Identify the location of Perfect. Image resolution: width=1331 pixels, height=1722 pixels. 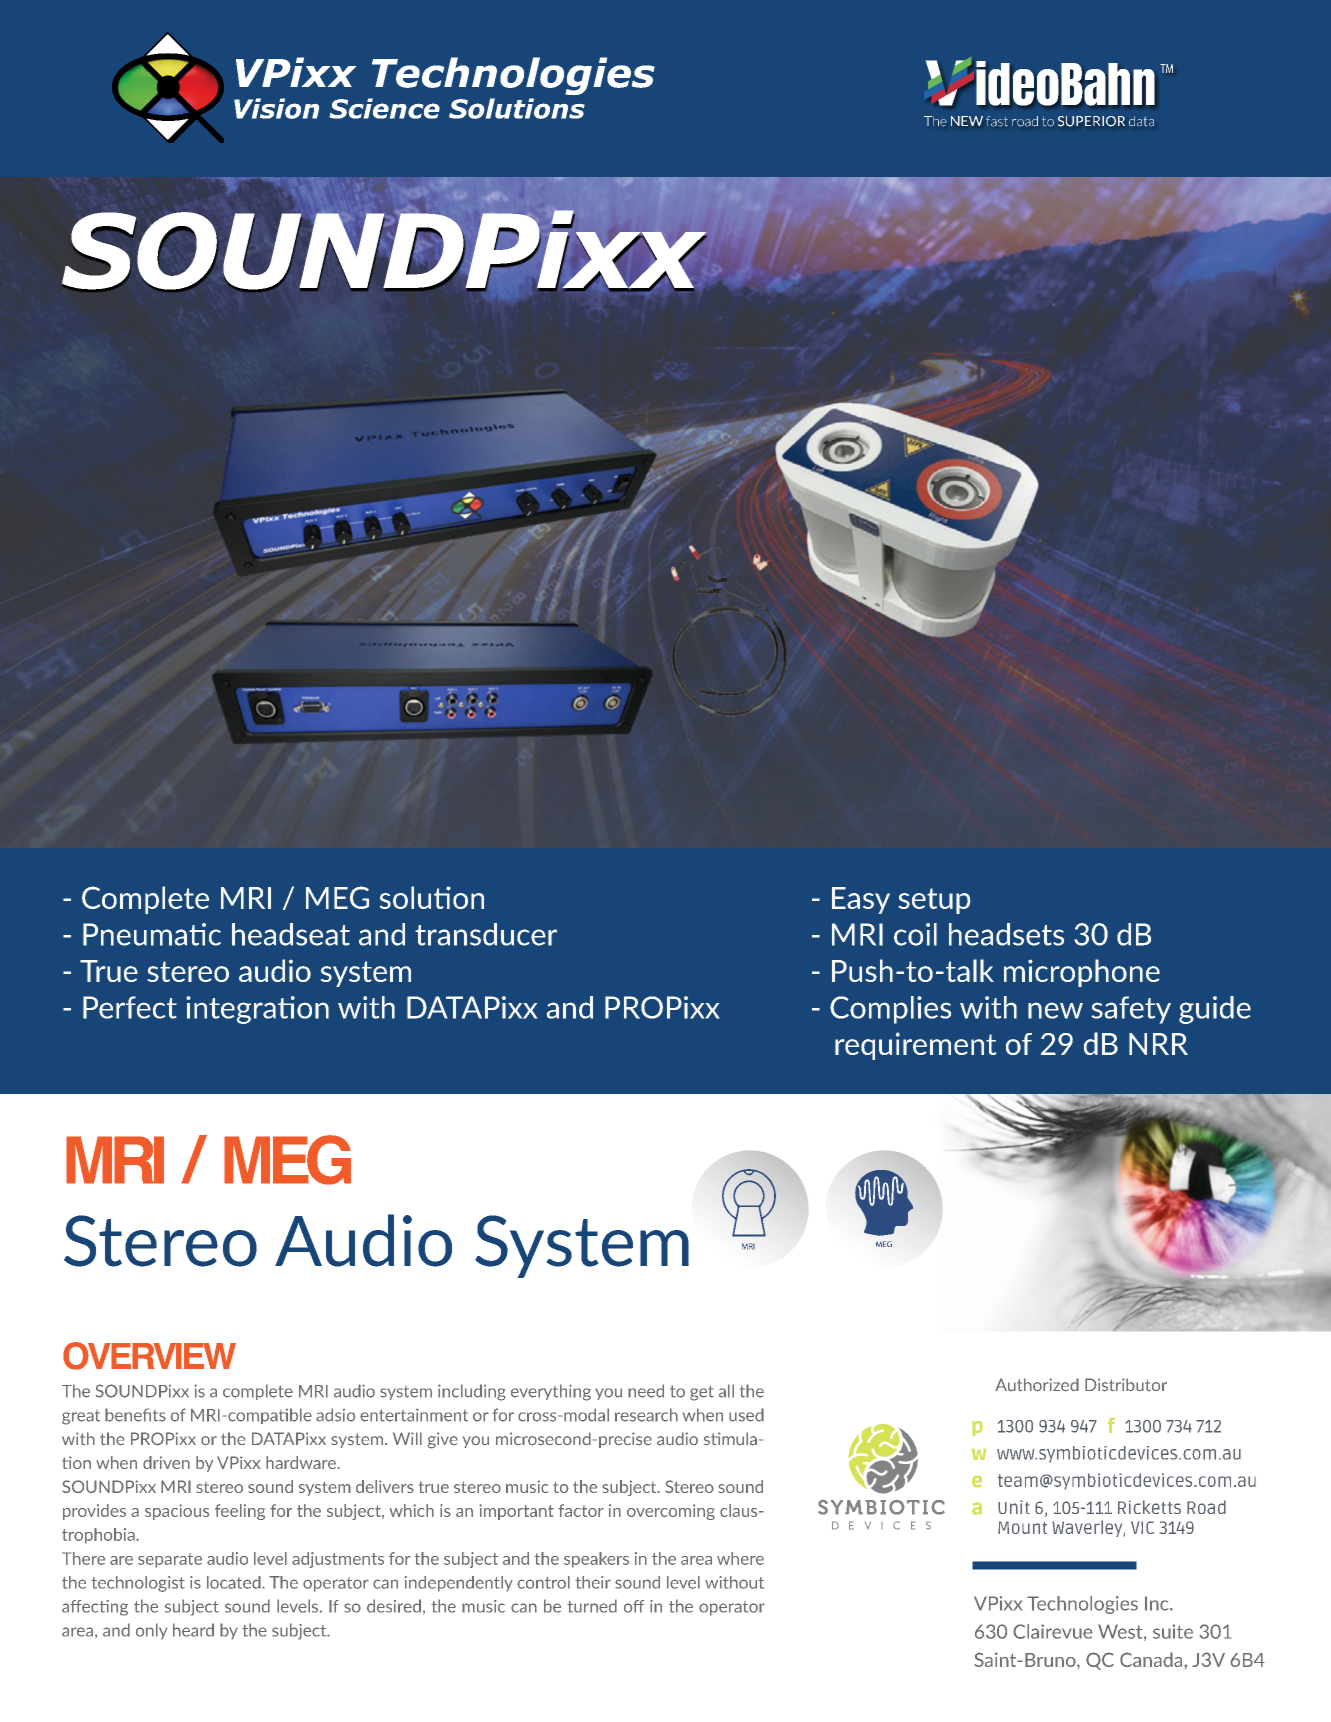
(130, 1007).
